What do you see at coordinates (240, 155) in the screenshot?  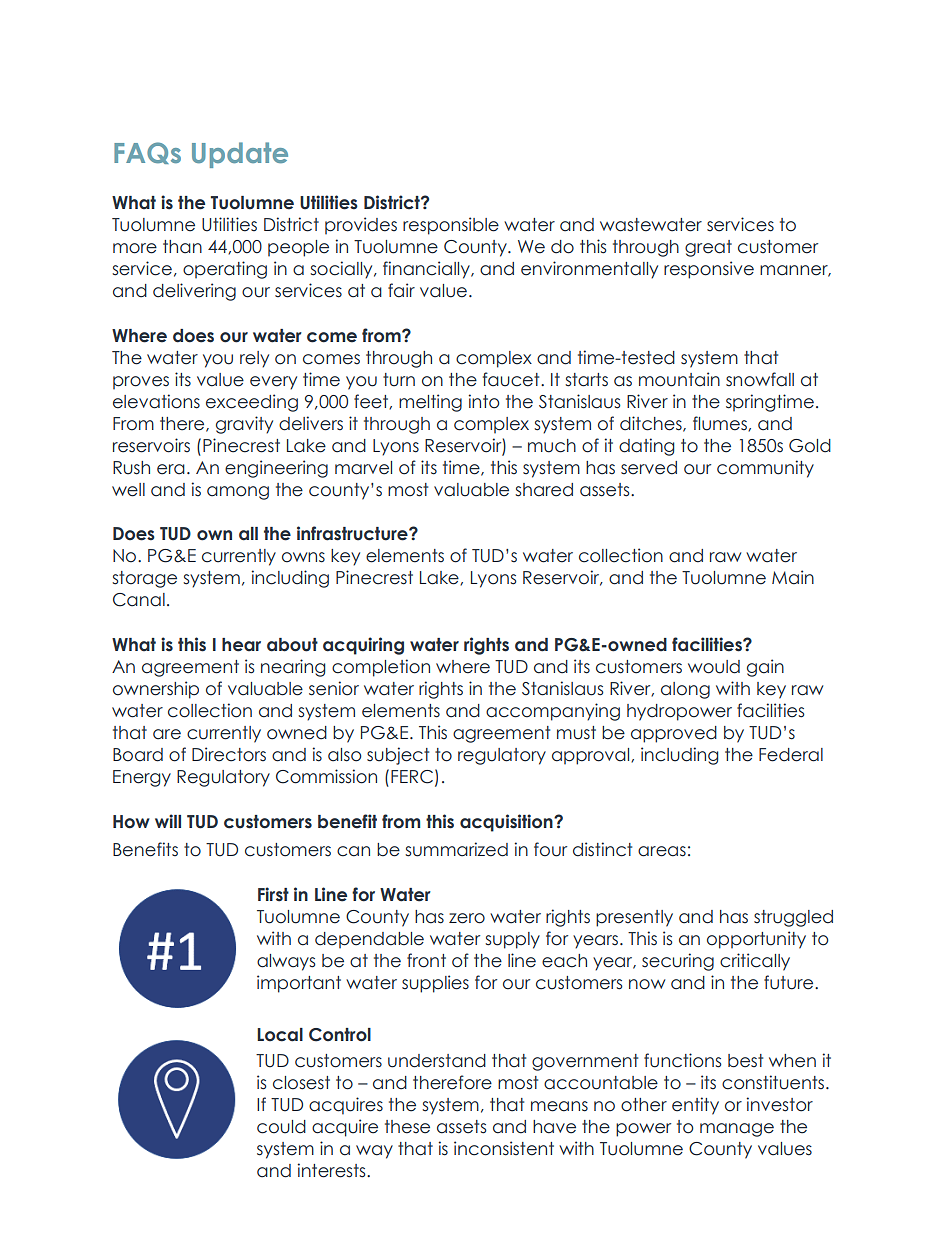 I see `Update` at bounding box center [240, 155].
